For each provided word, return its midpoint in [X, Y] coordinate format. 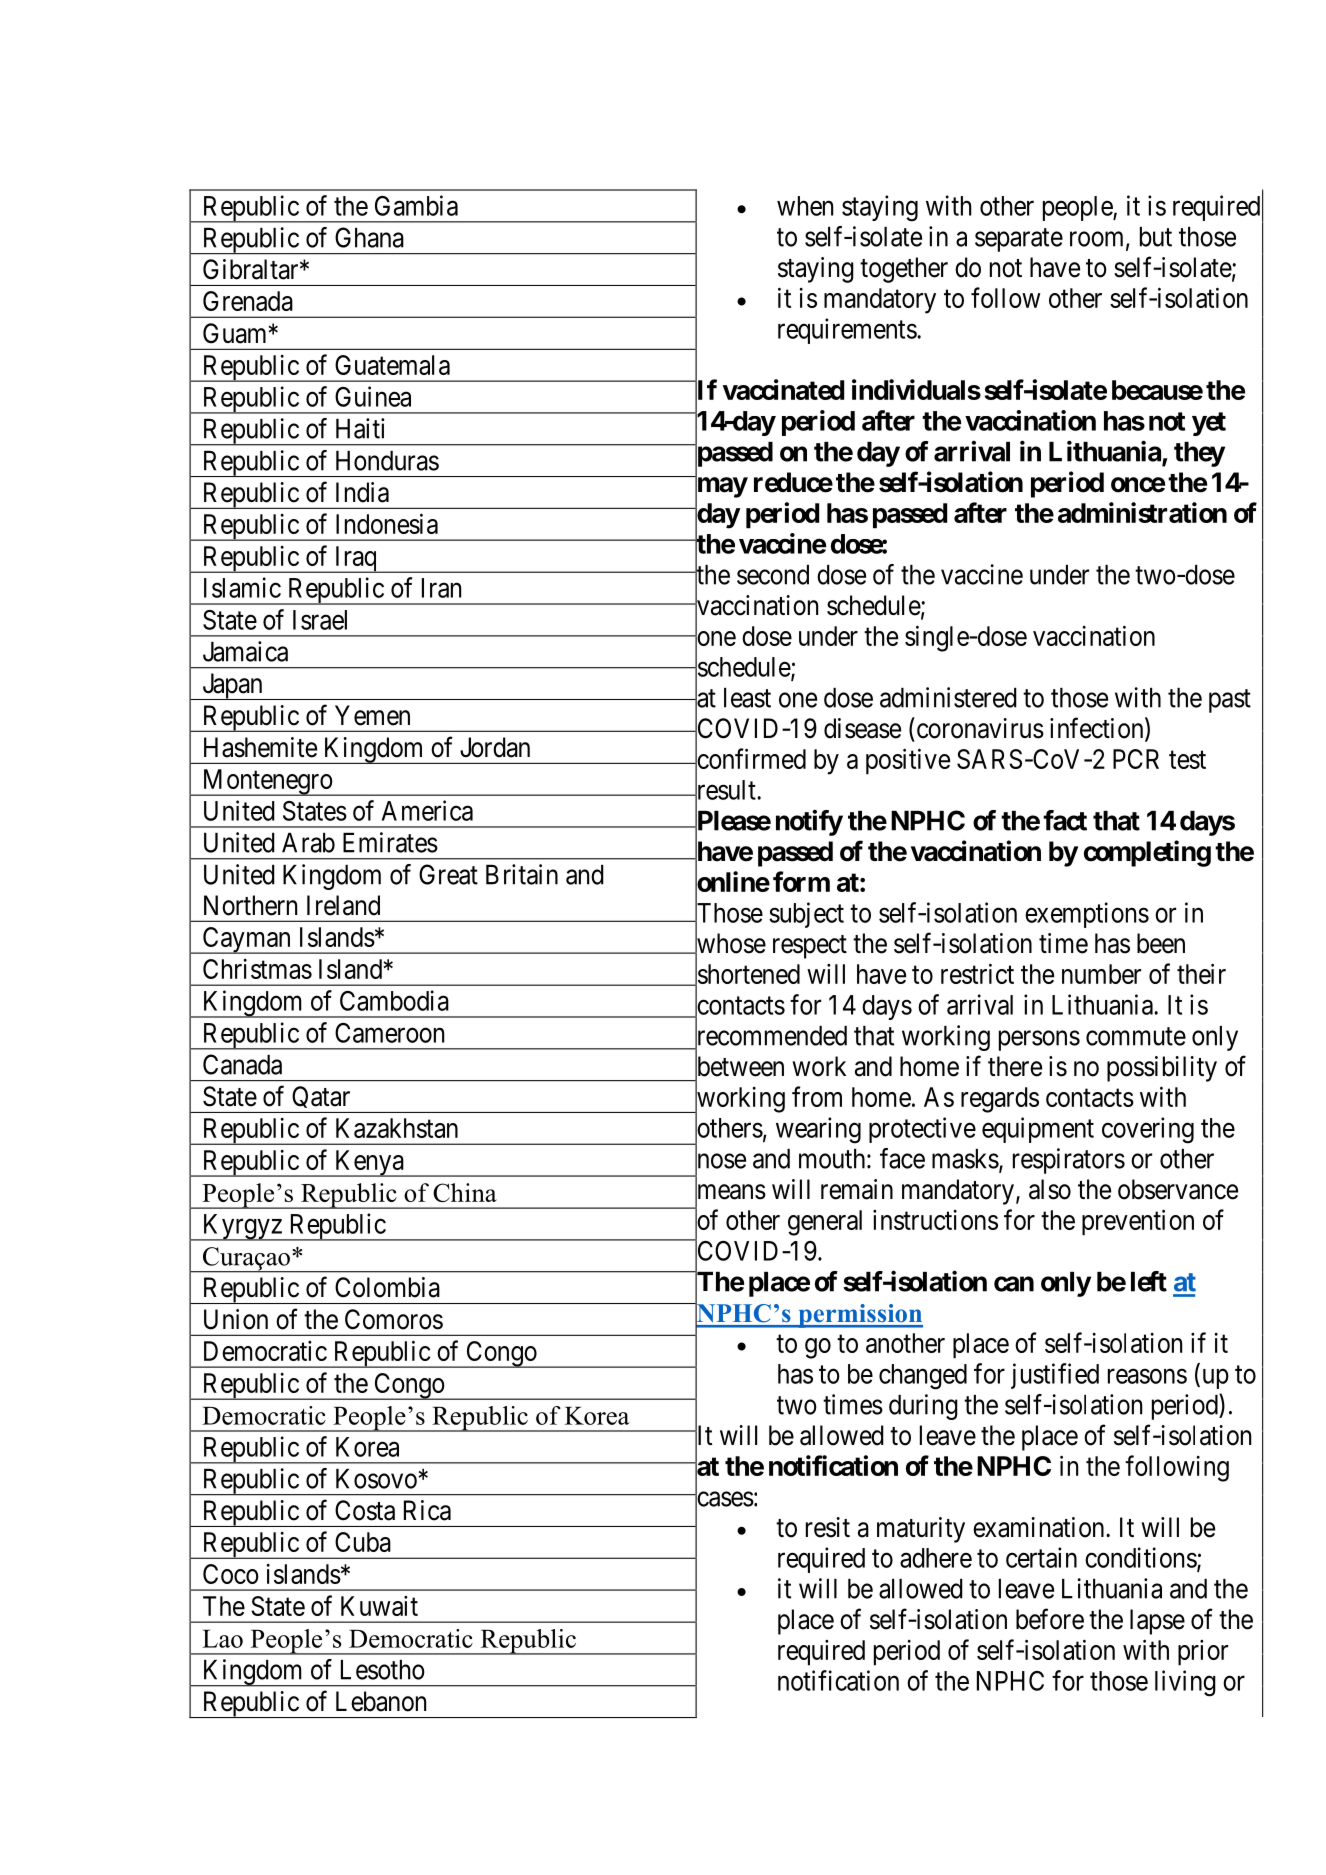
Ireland [343, 905]
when [805, 206]
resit [828, 1527]
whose [730, 944]
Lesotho [383, 1670]
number [1101, 974]
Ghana [369, 237]
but [1156, 237]
